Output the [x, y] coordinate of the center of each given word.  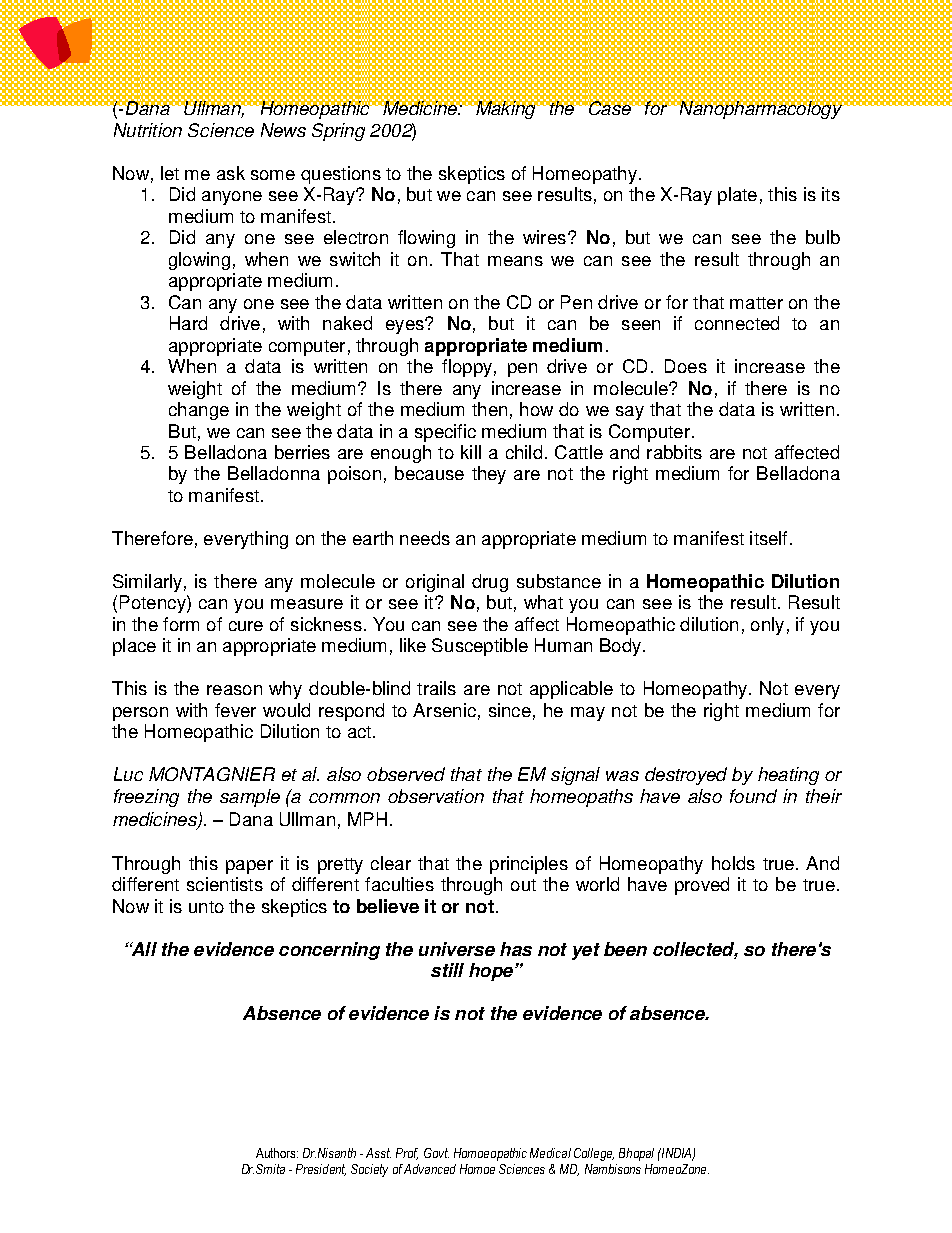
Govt [436, 1153]
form [181, 624]
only [767, 626]
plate [737, 196]
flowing [426, 239]
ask [231, 173]
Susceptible [480, 647]
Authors [277, 1153]
